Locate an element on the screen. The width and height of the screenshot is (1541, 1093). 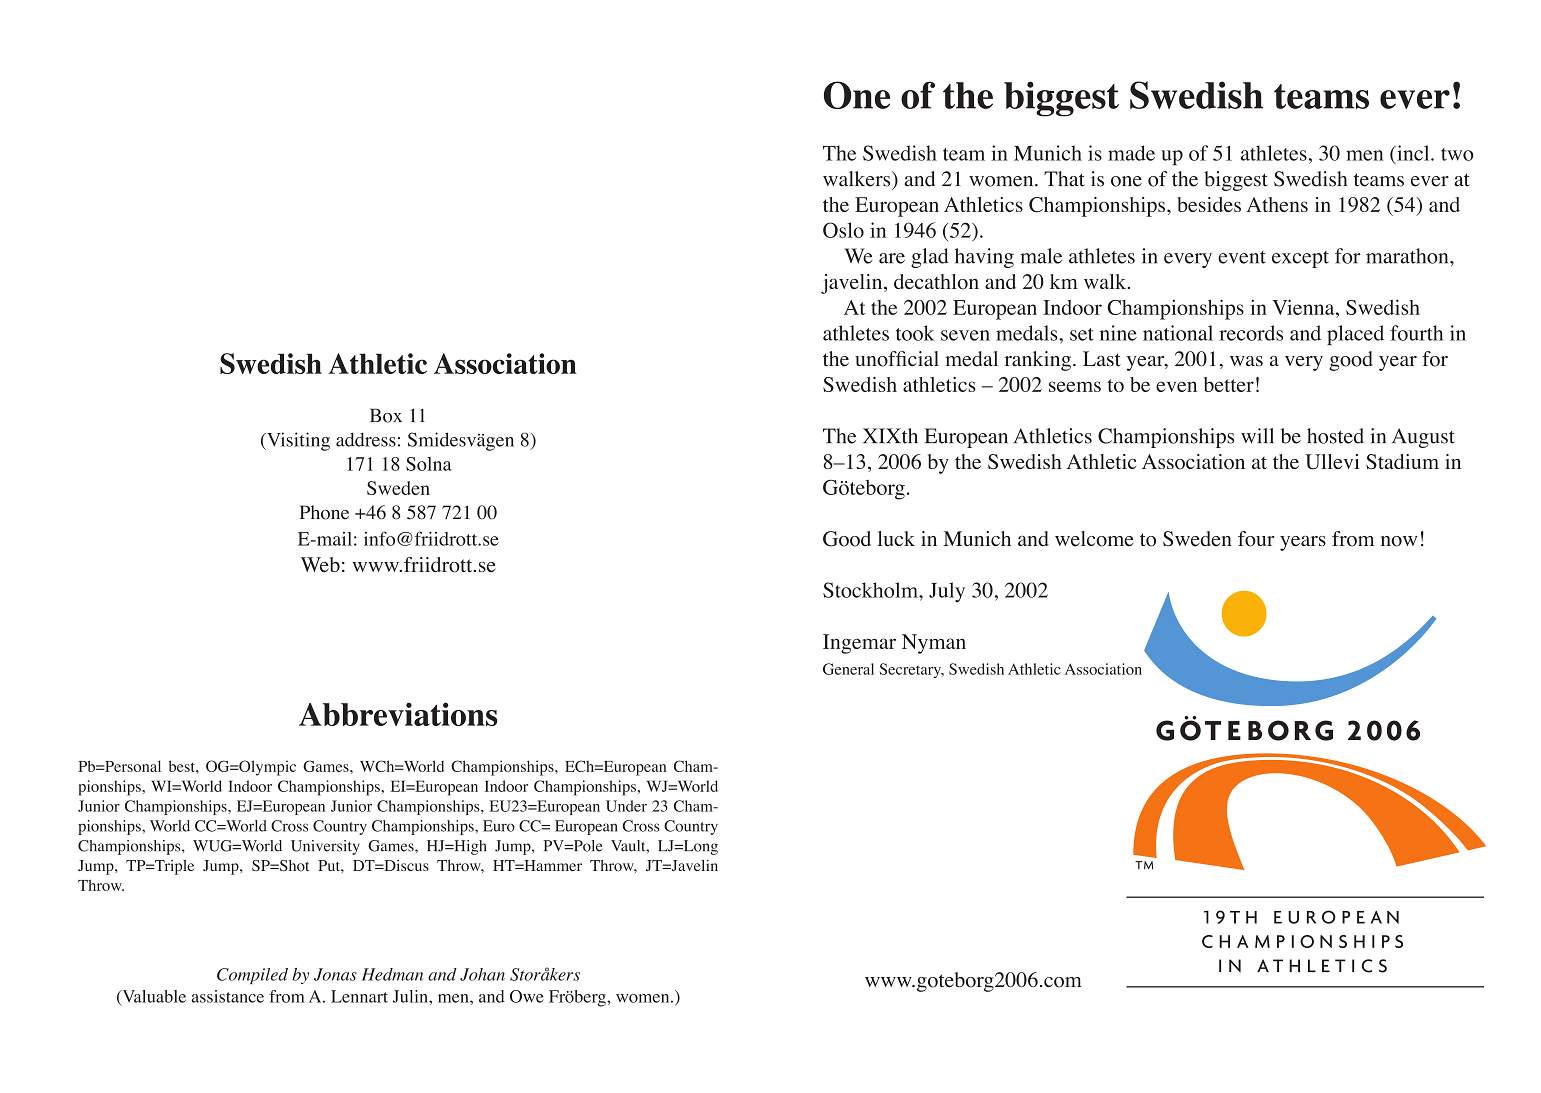
Owe is located at coordinates (526, 996).
